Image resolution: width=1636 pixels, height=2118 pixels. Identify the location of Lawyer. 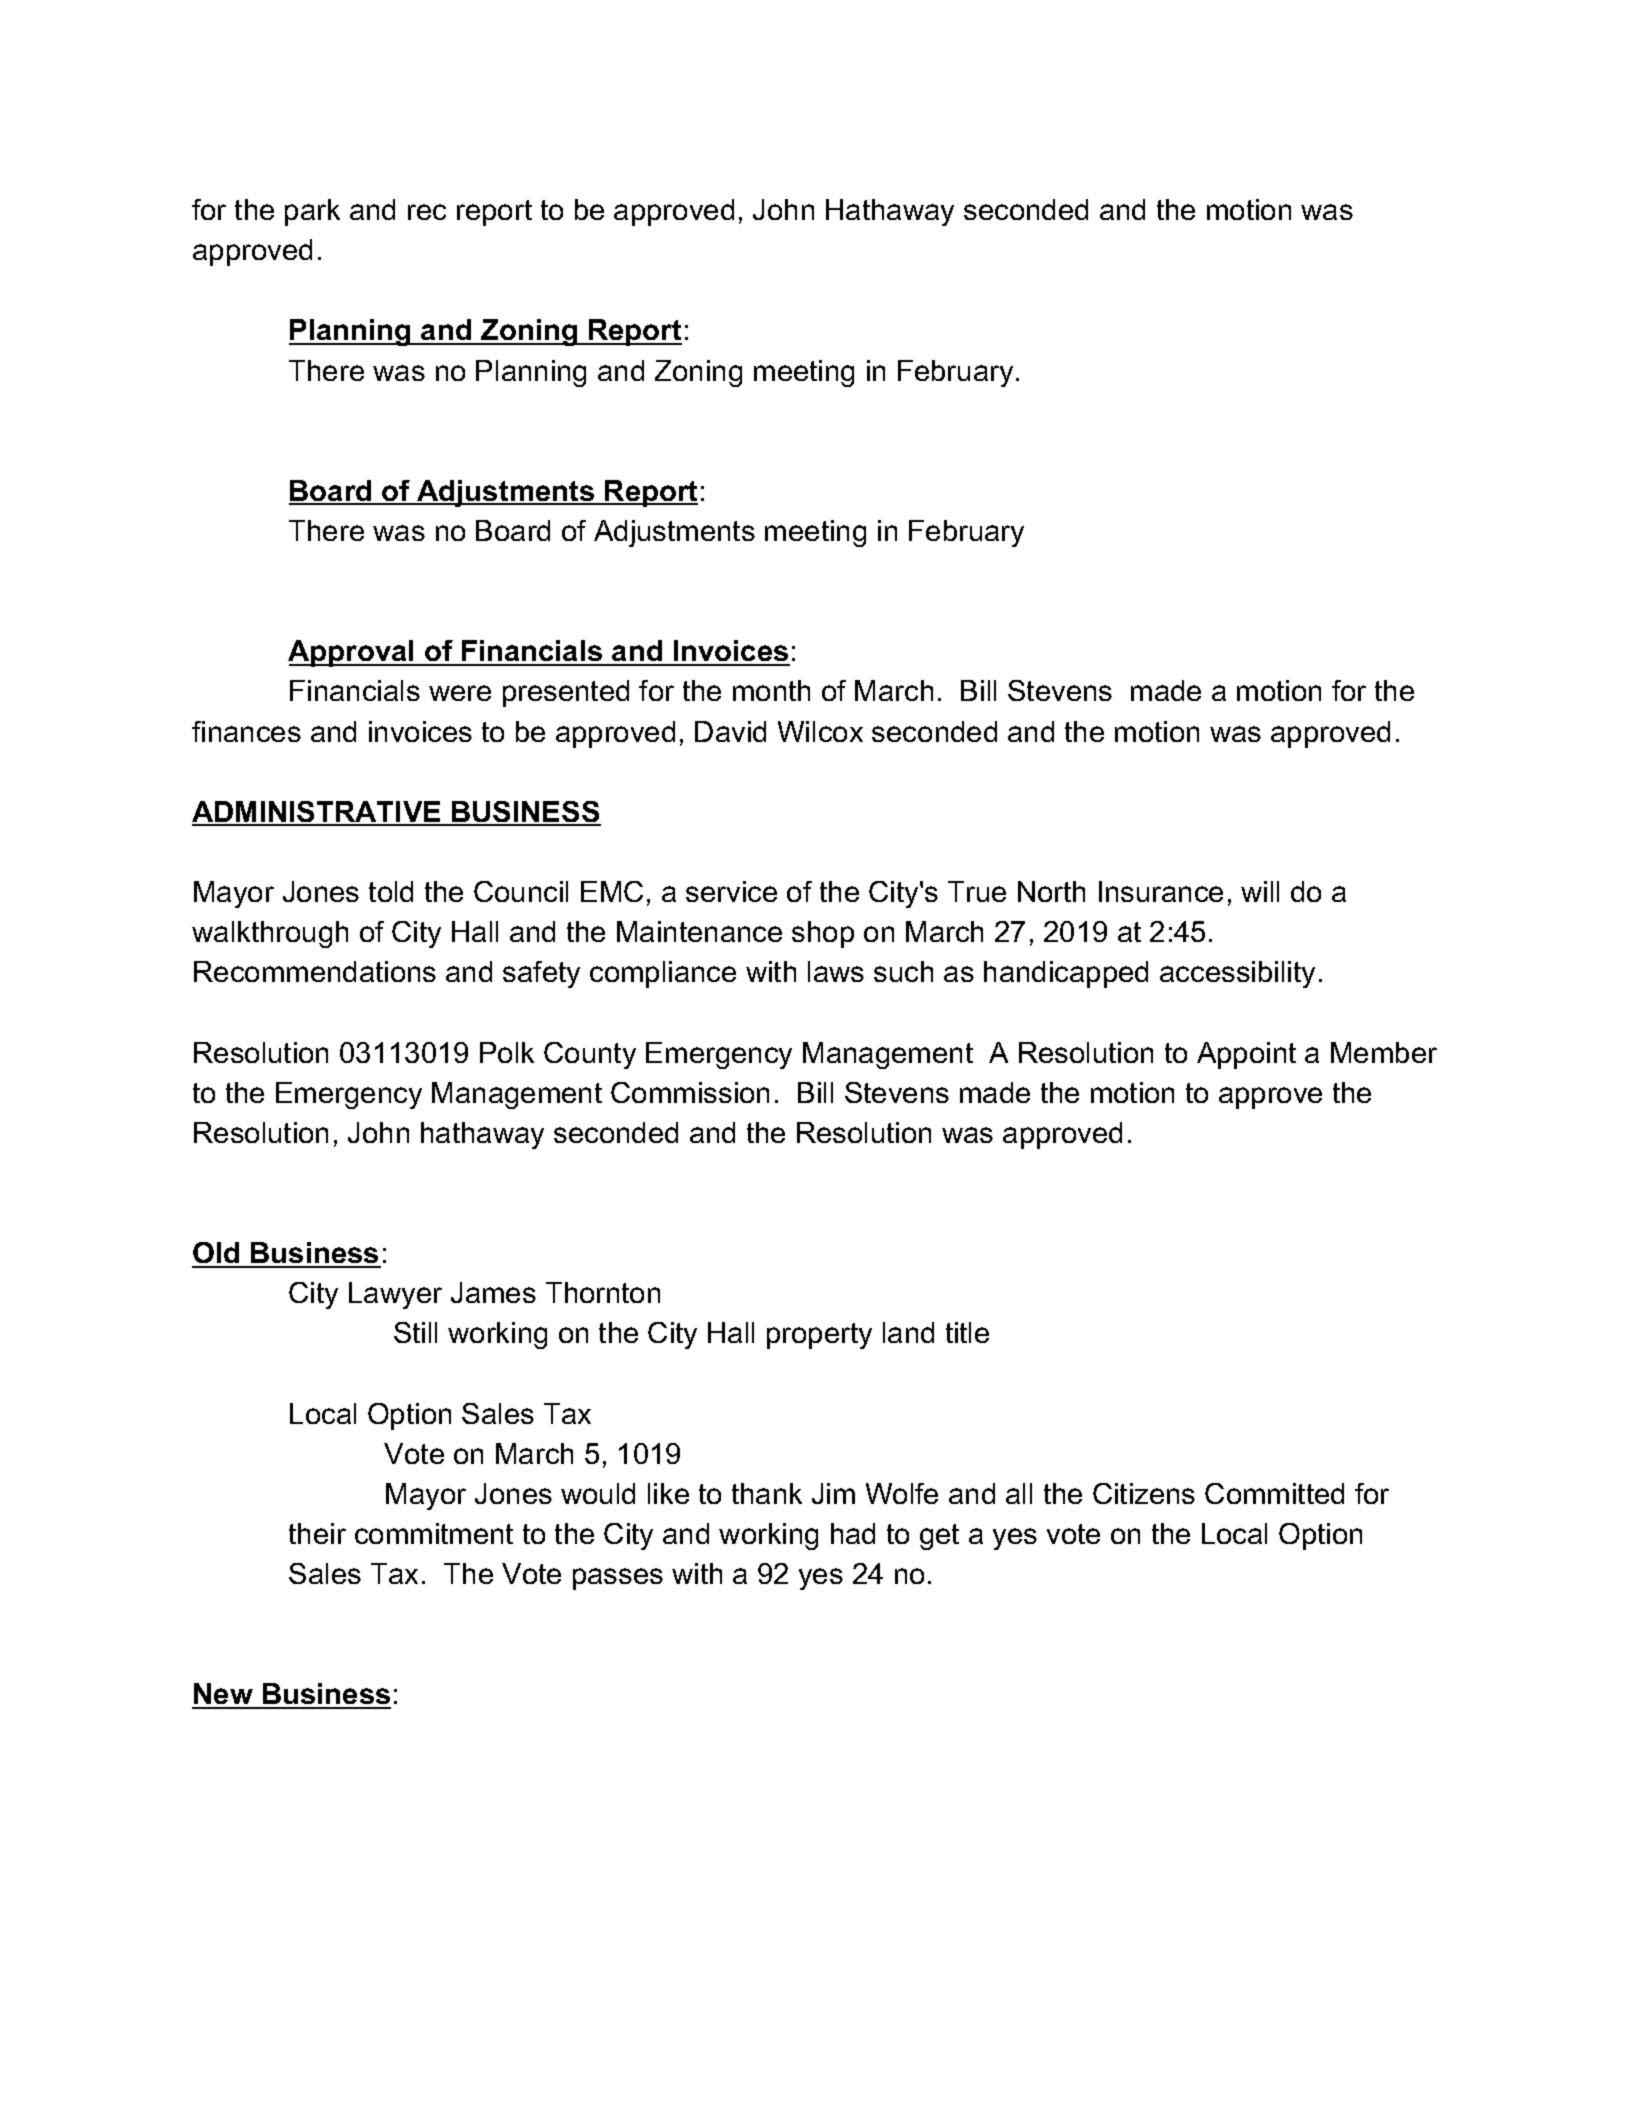
(395, 1295).
